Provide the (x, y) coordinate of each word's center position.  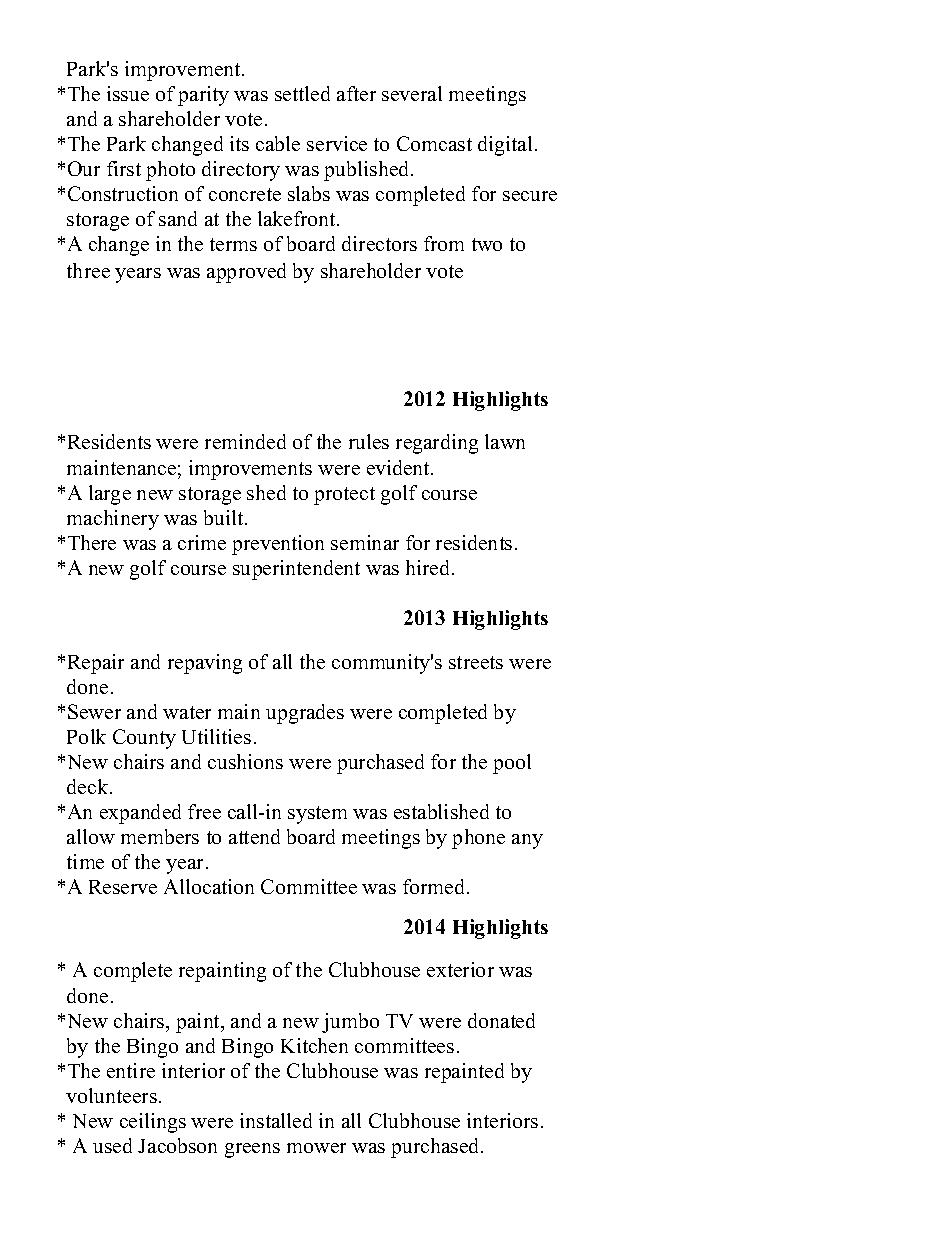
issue (128, 93)
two (487, 244)
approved (246, 273)
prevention (278, 545)
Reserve (123, 887)
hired (429, 567)
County (144, 739)
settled (302, 93)
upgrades (305, 714)
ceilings (153, 1123)
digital (505, 146)
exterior (460, 969)
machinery (113, 520)
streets (476, 662)
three (88, 270)
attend (254, 836)
